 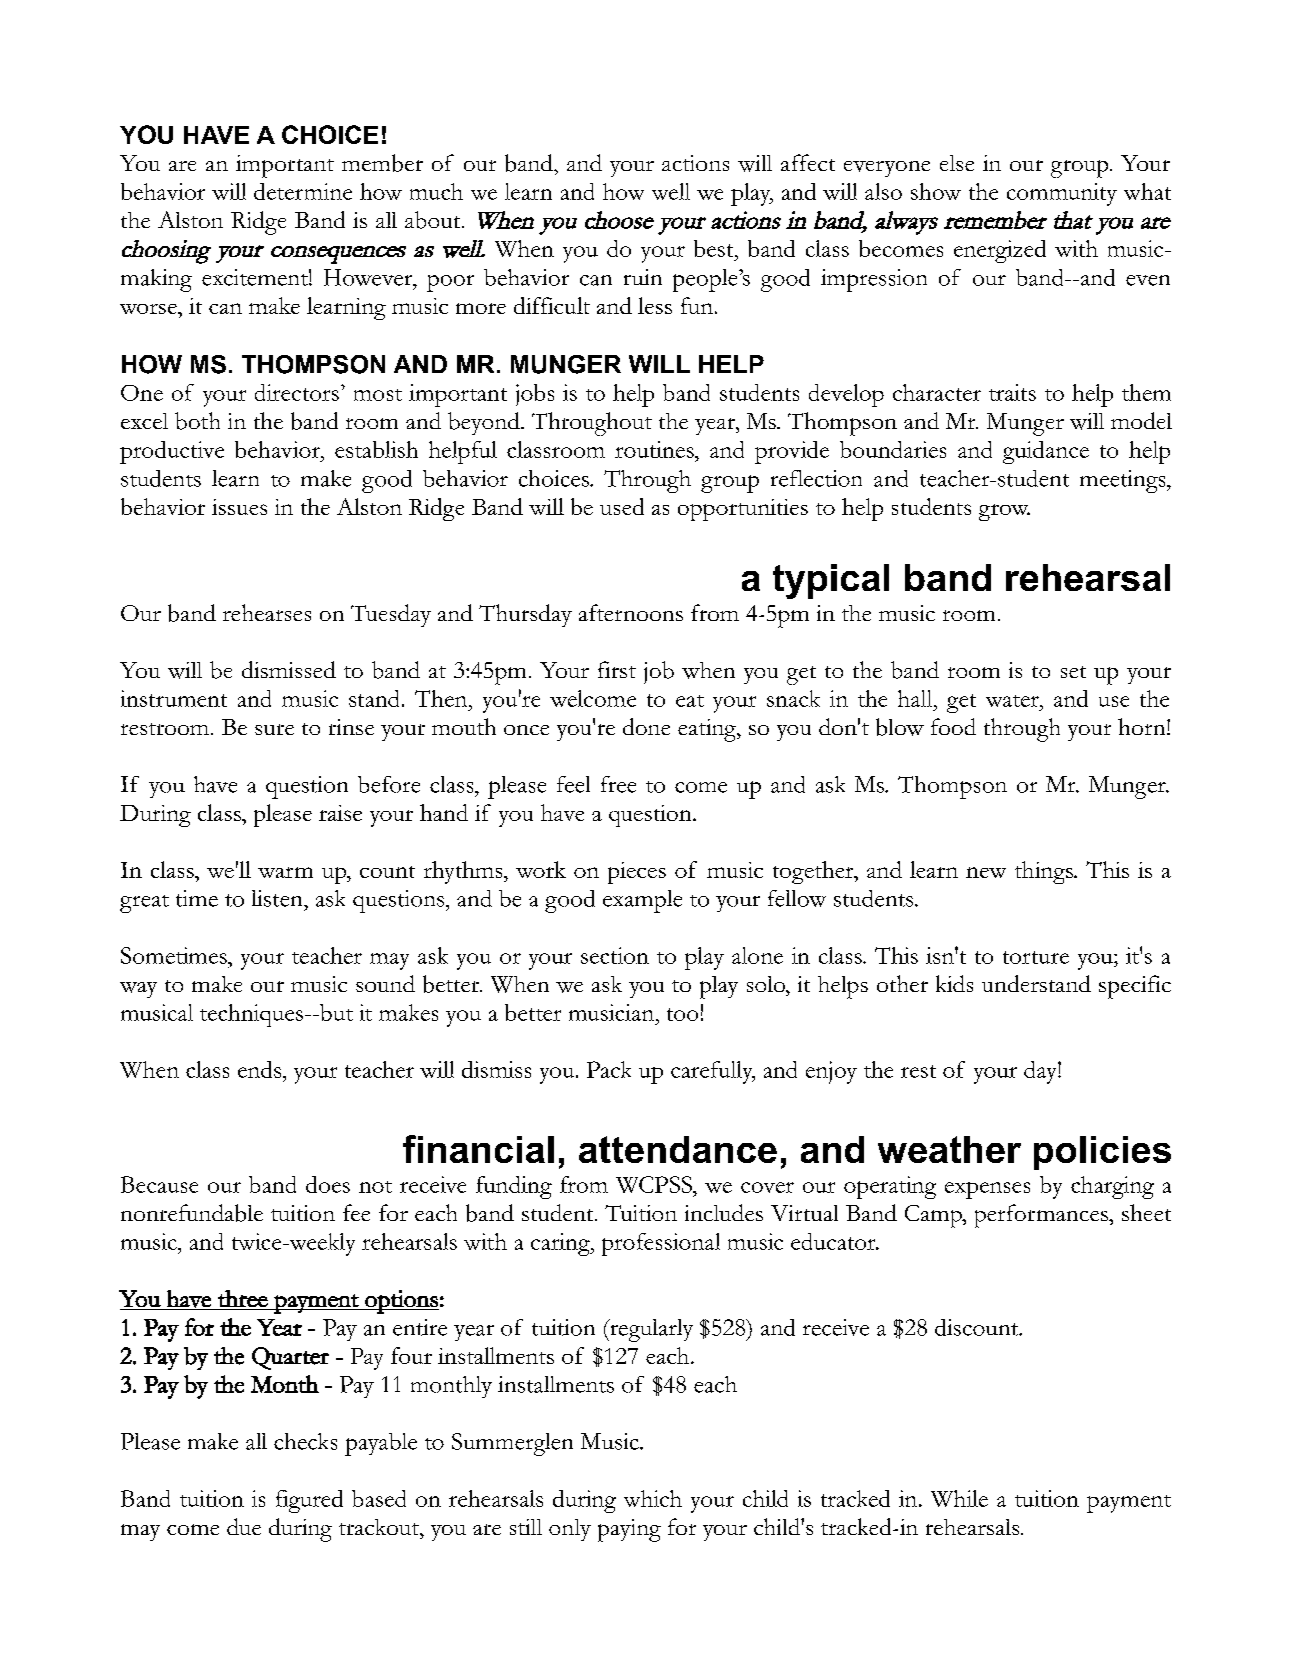 I want to click on issues, so click(x=239, y=507).
